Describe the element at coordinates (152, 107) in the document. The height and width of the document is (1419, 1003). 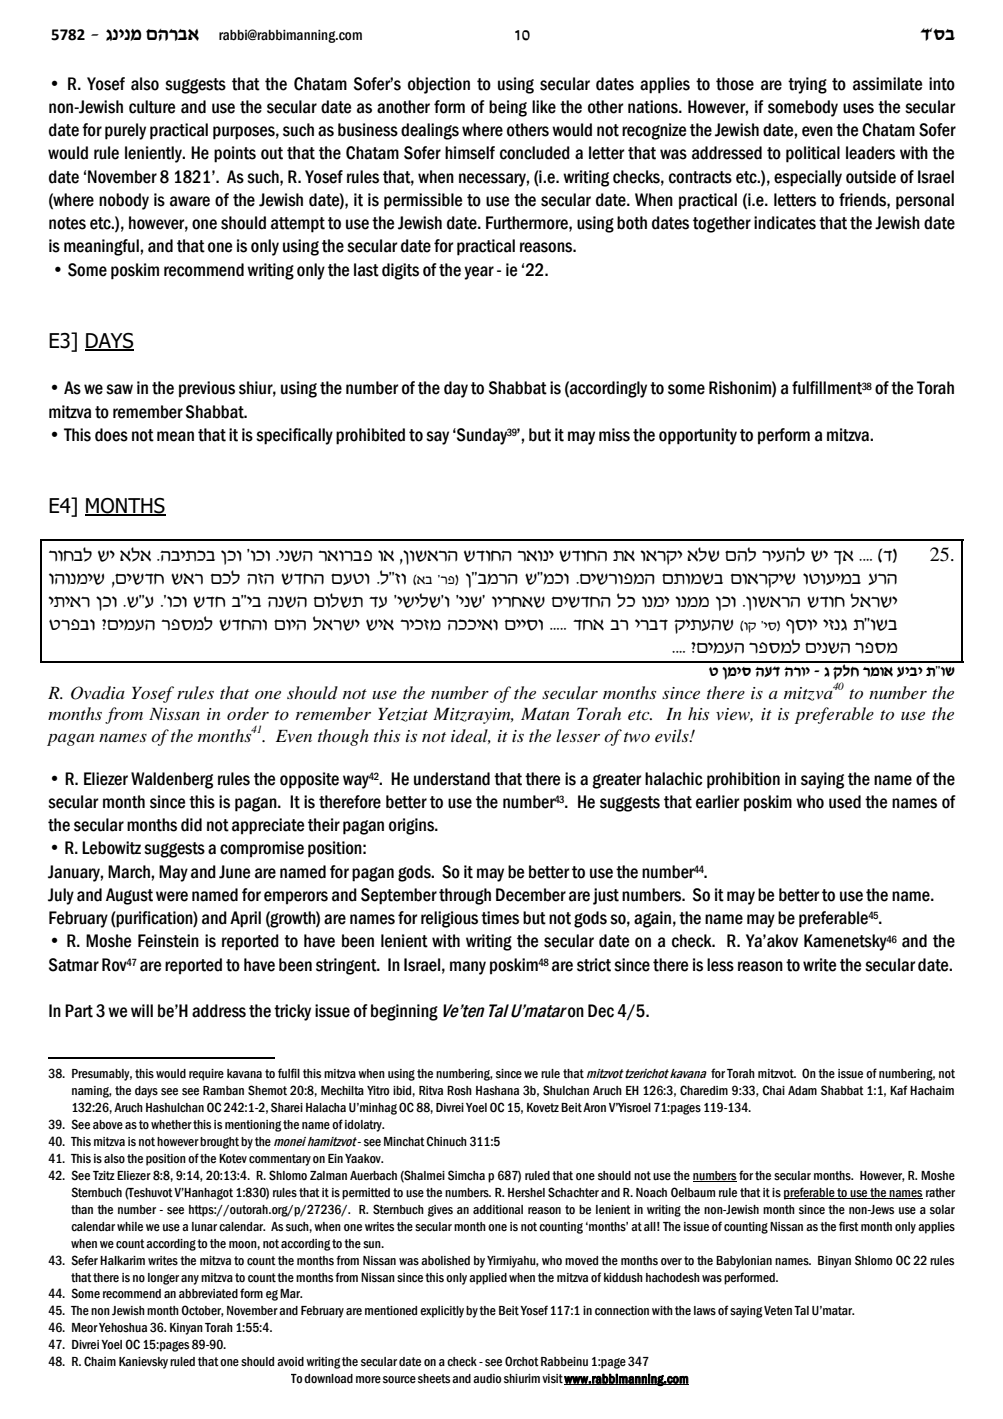
I see `culture` at that location.
